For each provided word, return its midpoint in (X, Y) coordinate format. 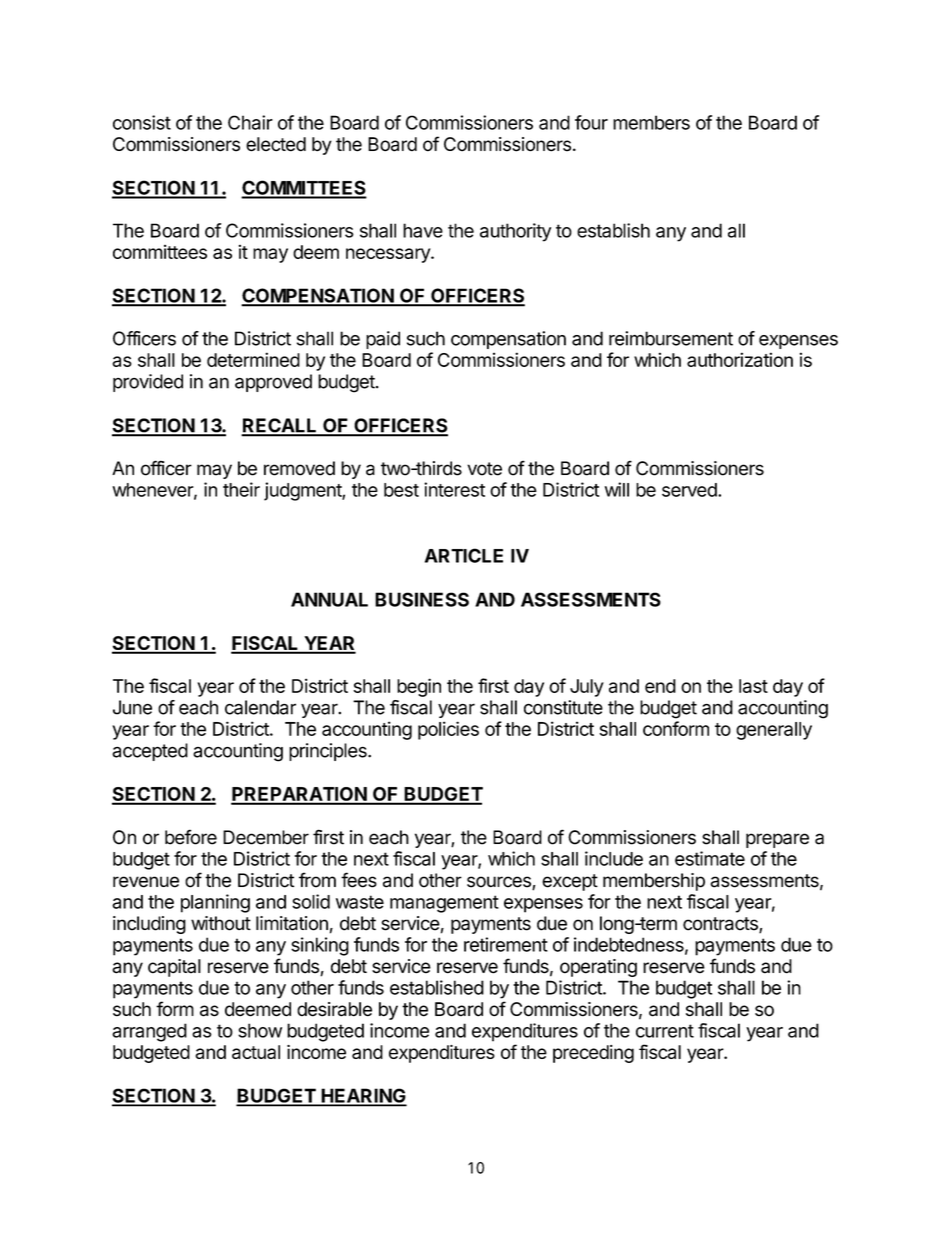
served (690, 490)
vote (484, 469)
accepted (150, 752)
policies (448, 730)
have (423, 230)
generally (774, 731)
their (241, 489)
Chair (250, 122)
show (260, 1030)
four (591, 122)
